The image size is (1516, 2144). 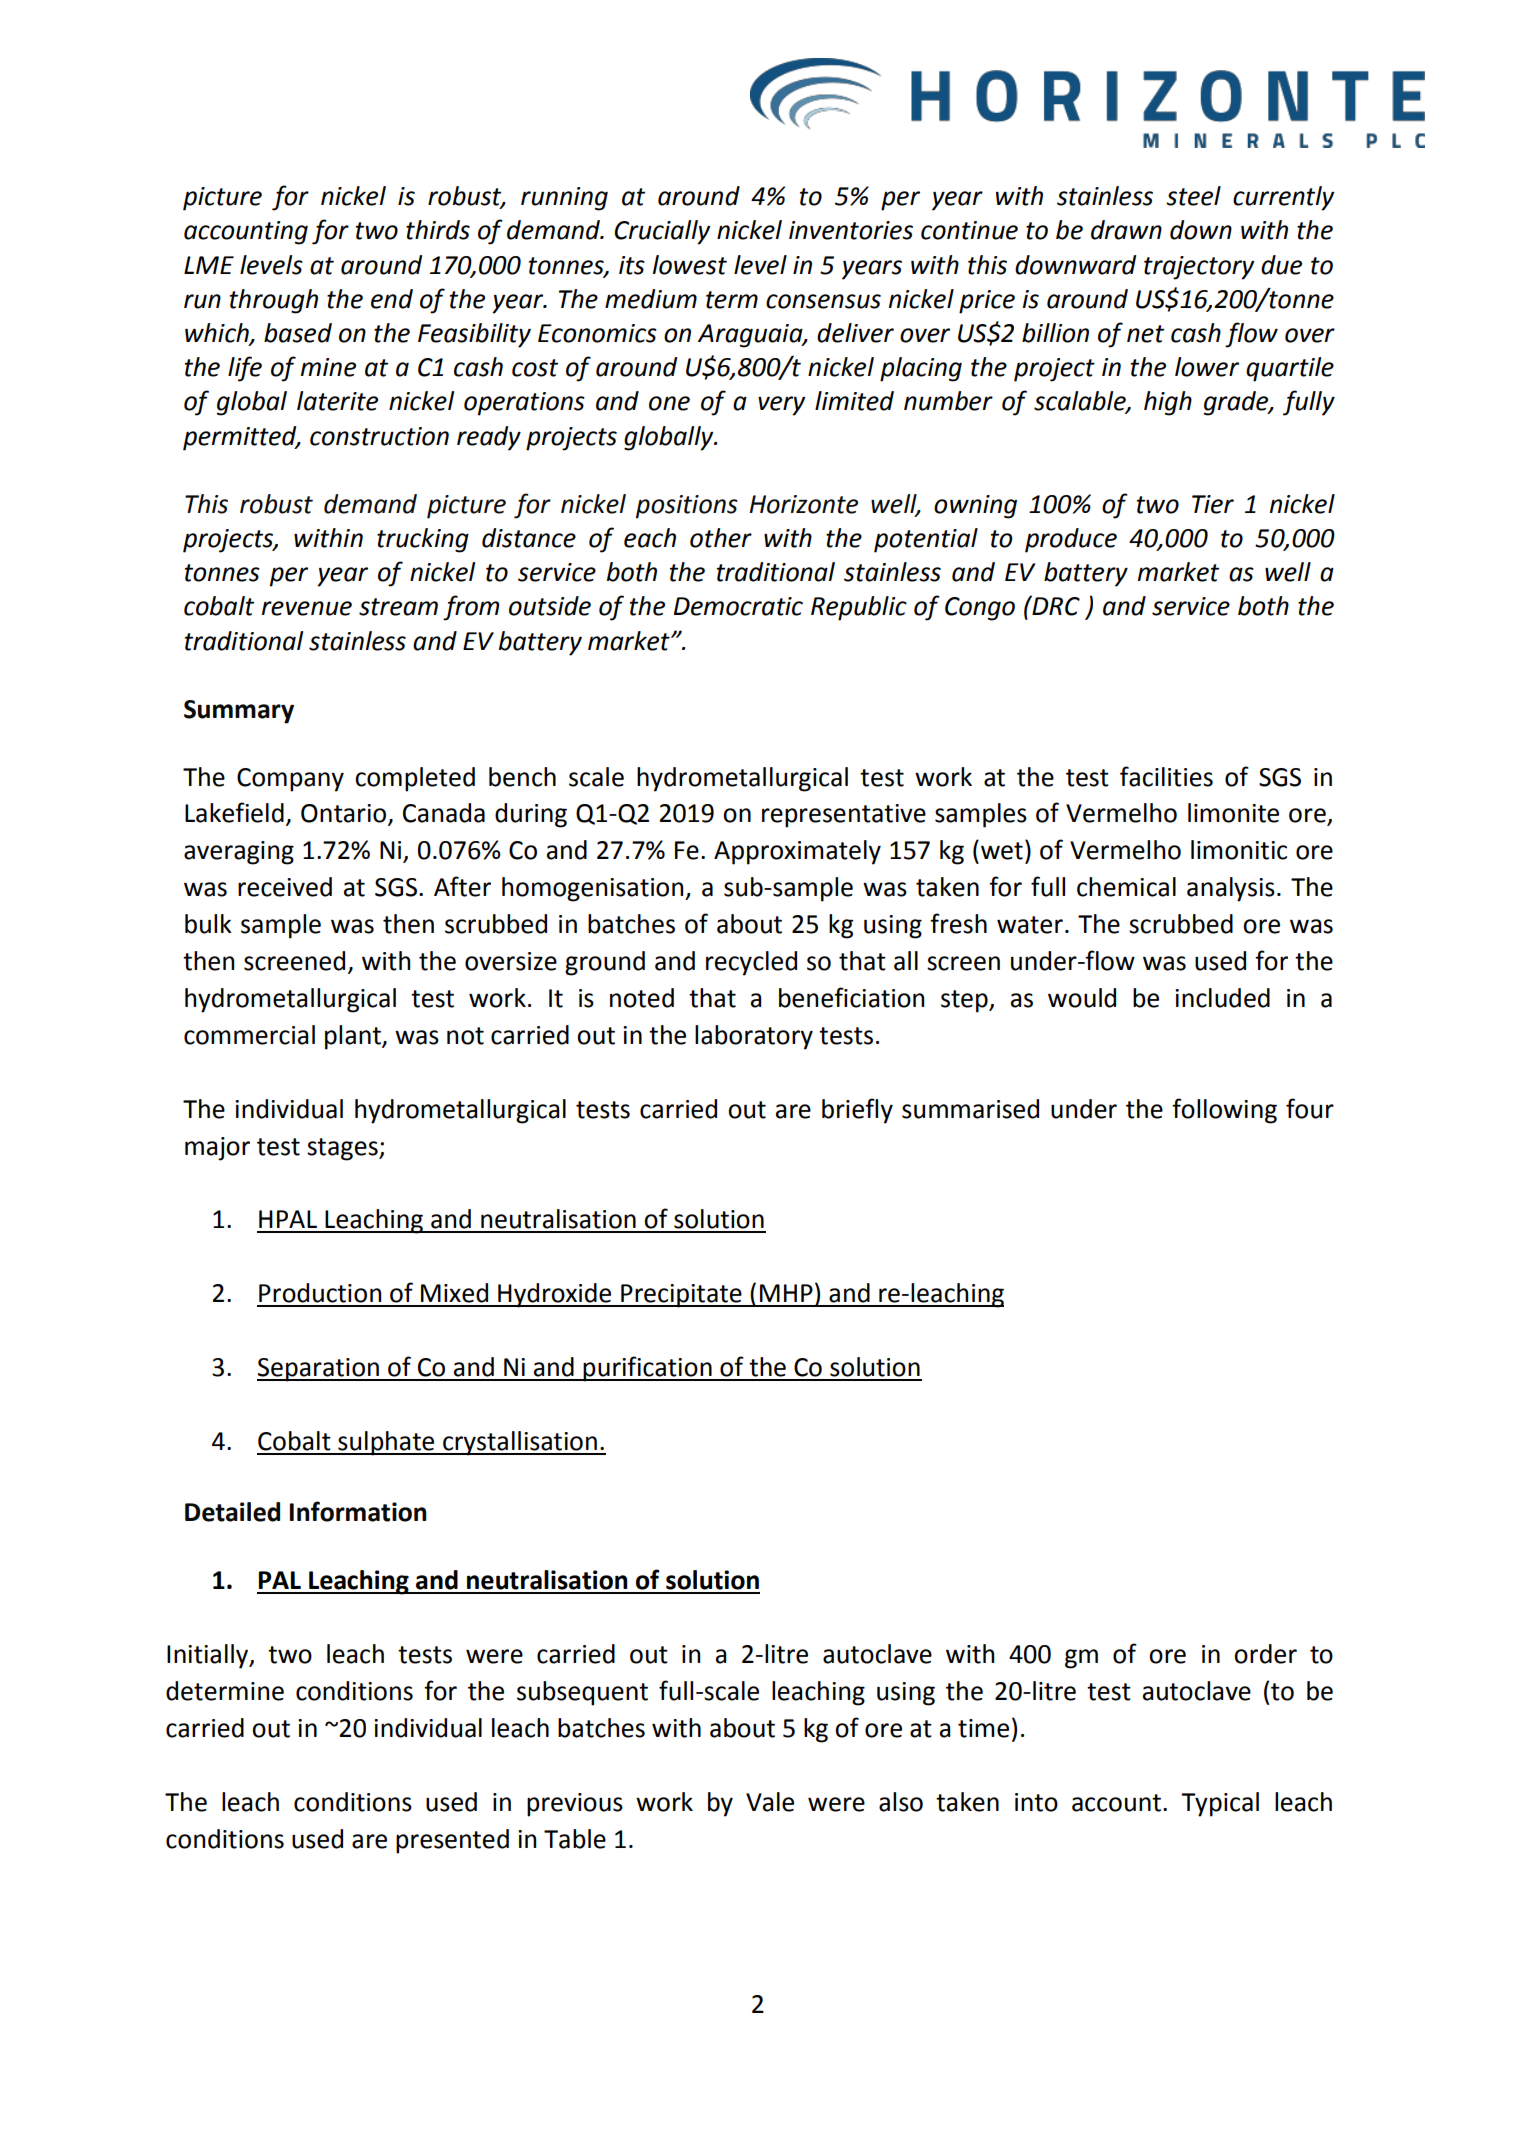 I want to click on end, so click(x=392, y=299).
